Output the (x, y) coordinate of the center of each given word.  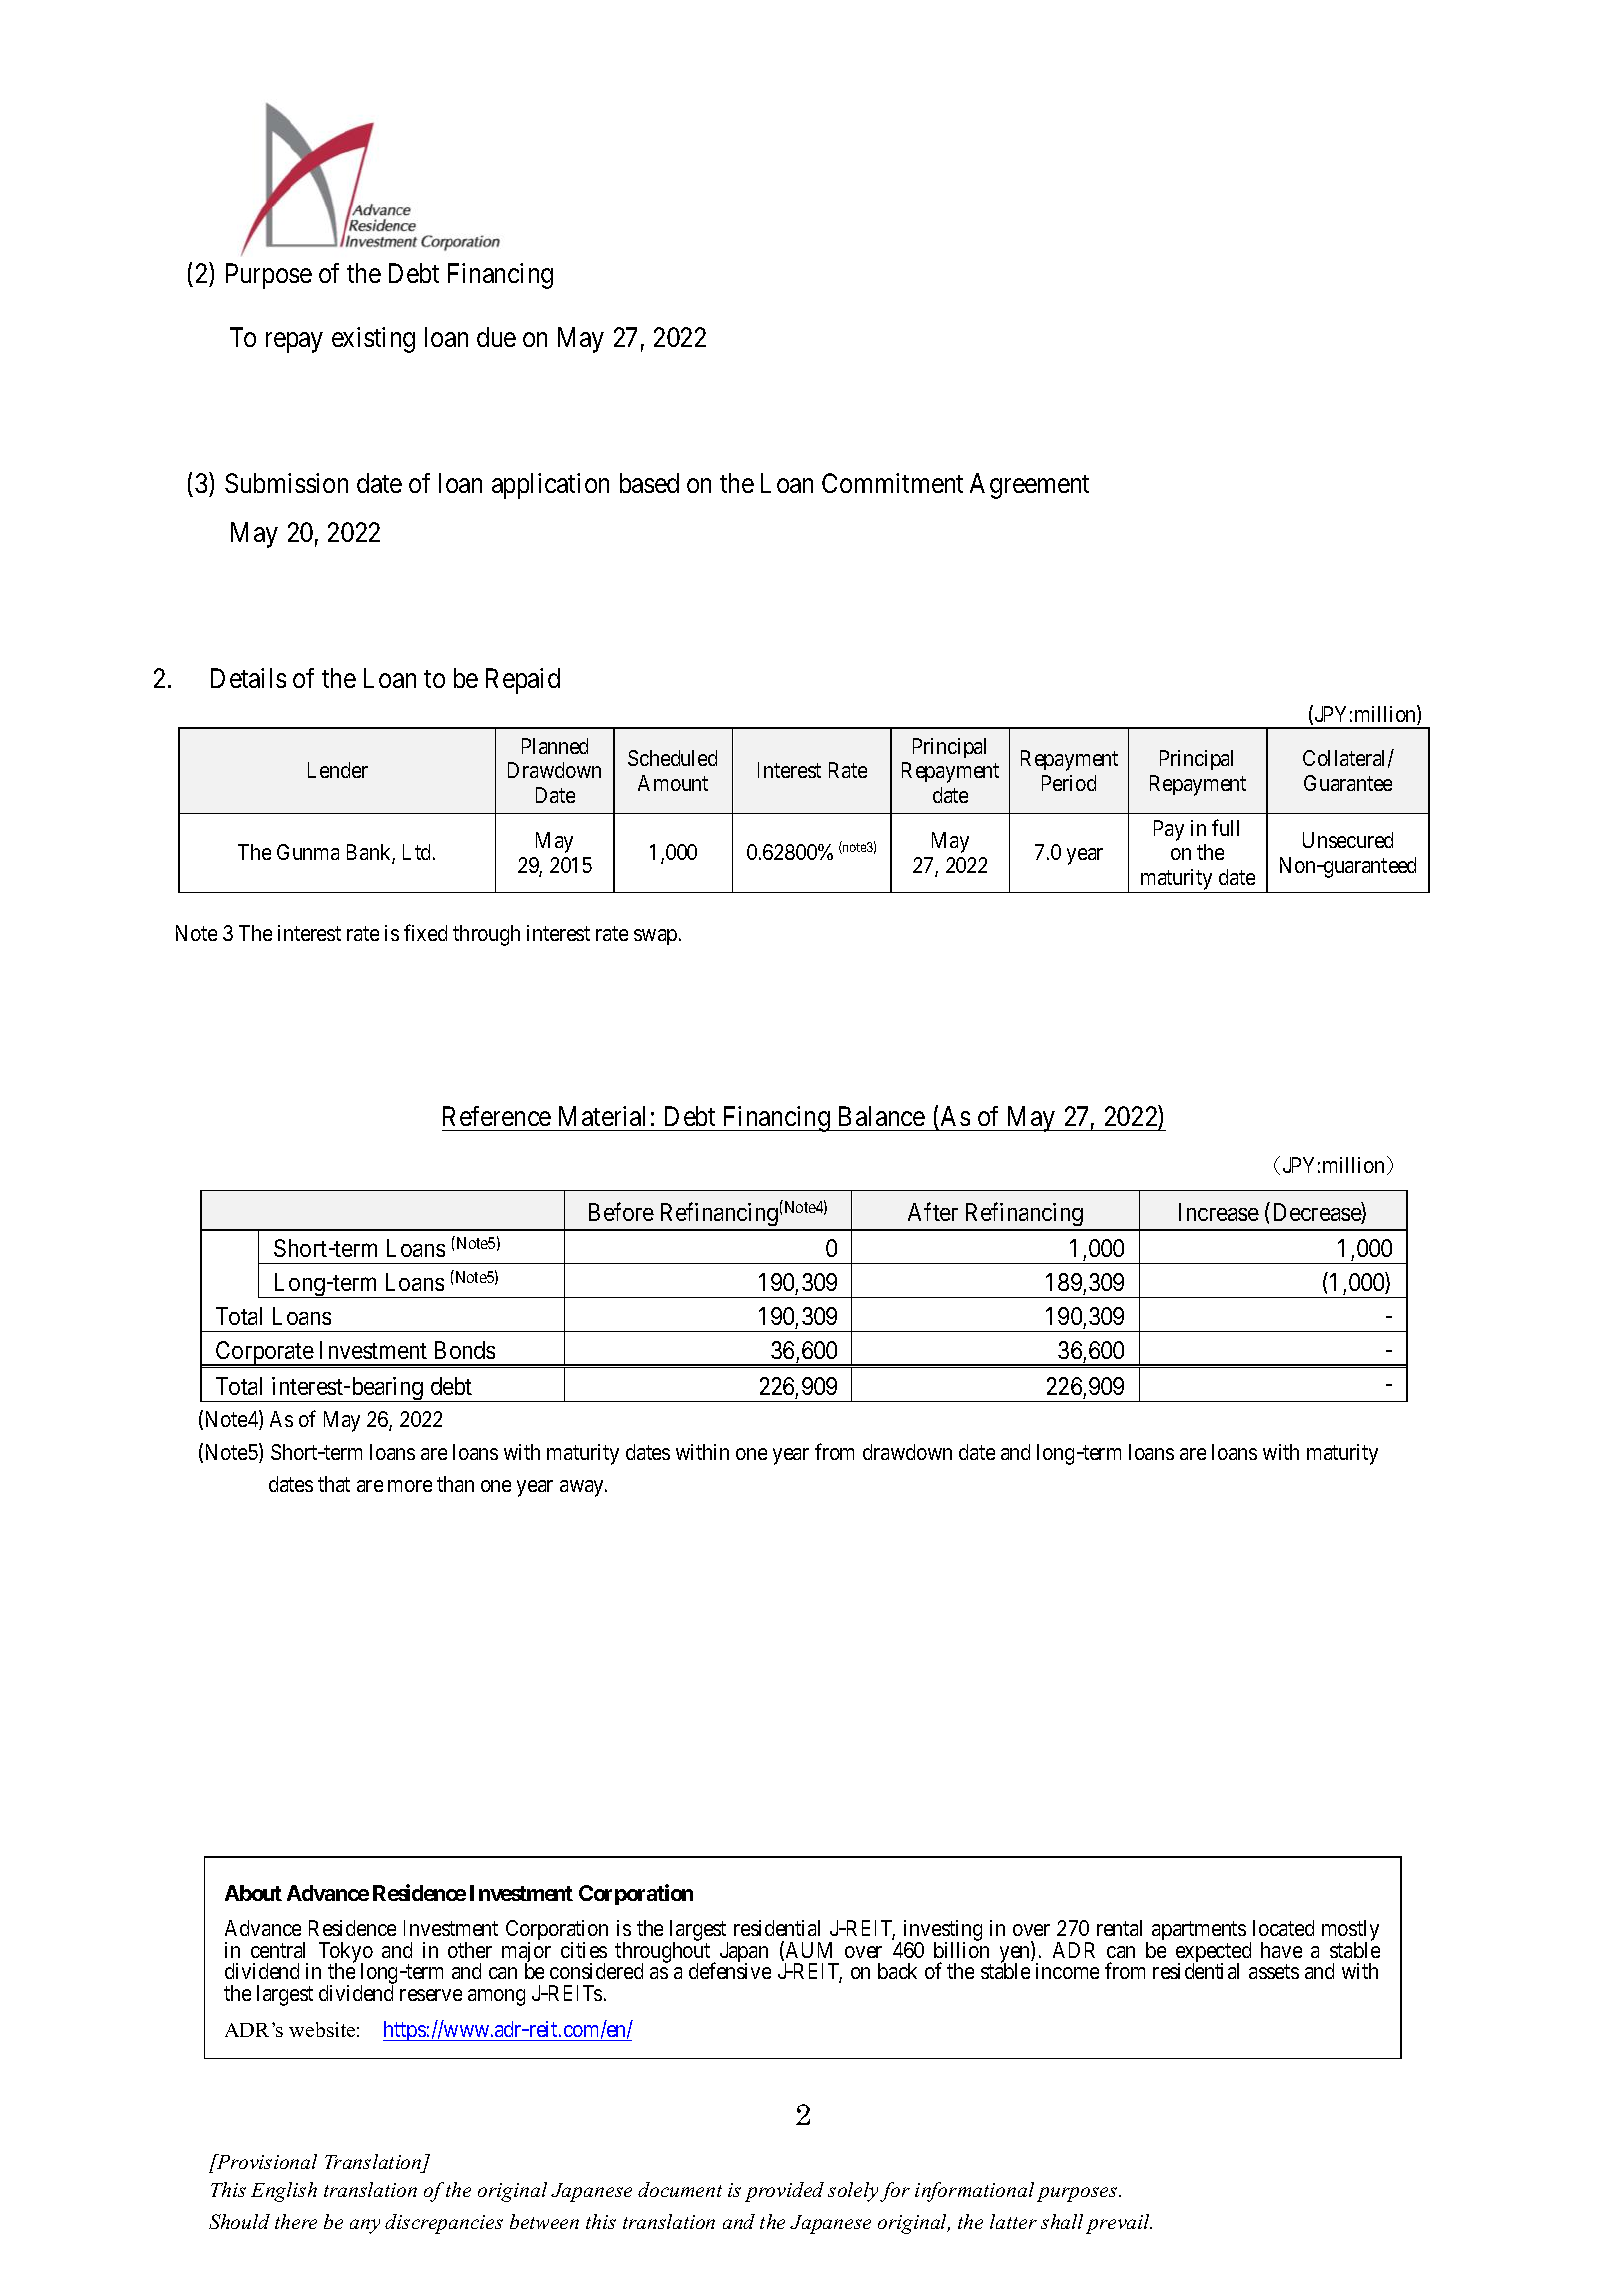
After (933, 1211)
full (1225, 827)
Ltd (418, 852)
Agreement (1029, 486)
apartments (1199, 1932)
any (365, 2226)
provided (784, 2192)
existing (373, 340)
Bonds (465, 1350)
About (253, 1893)
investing (943, 1932)
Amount (673, 783)
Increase (1219, 1212)
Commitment (892, 483)
